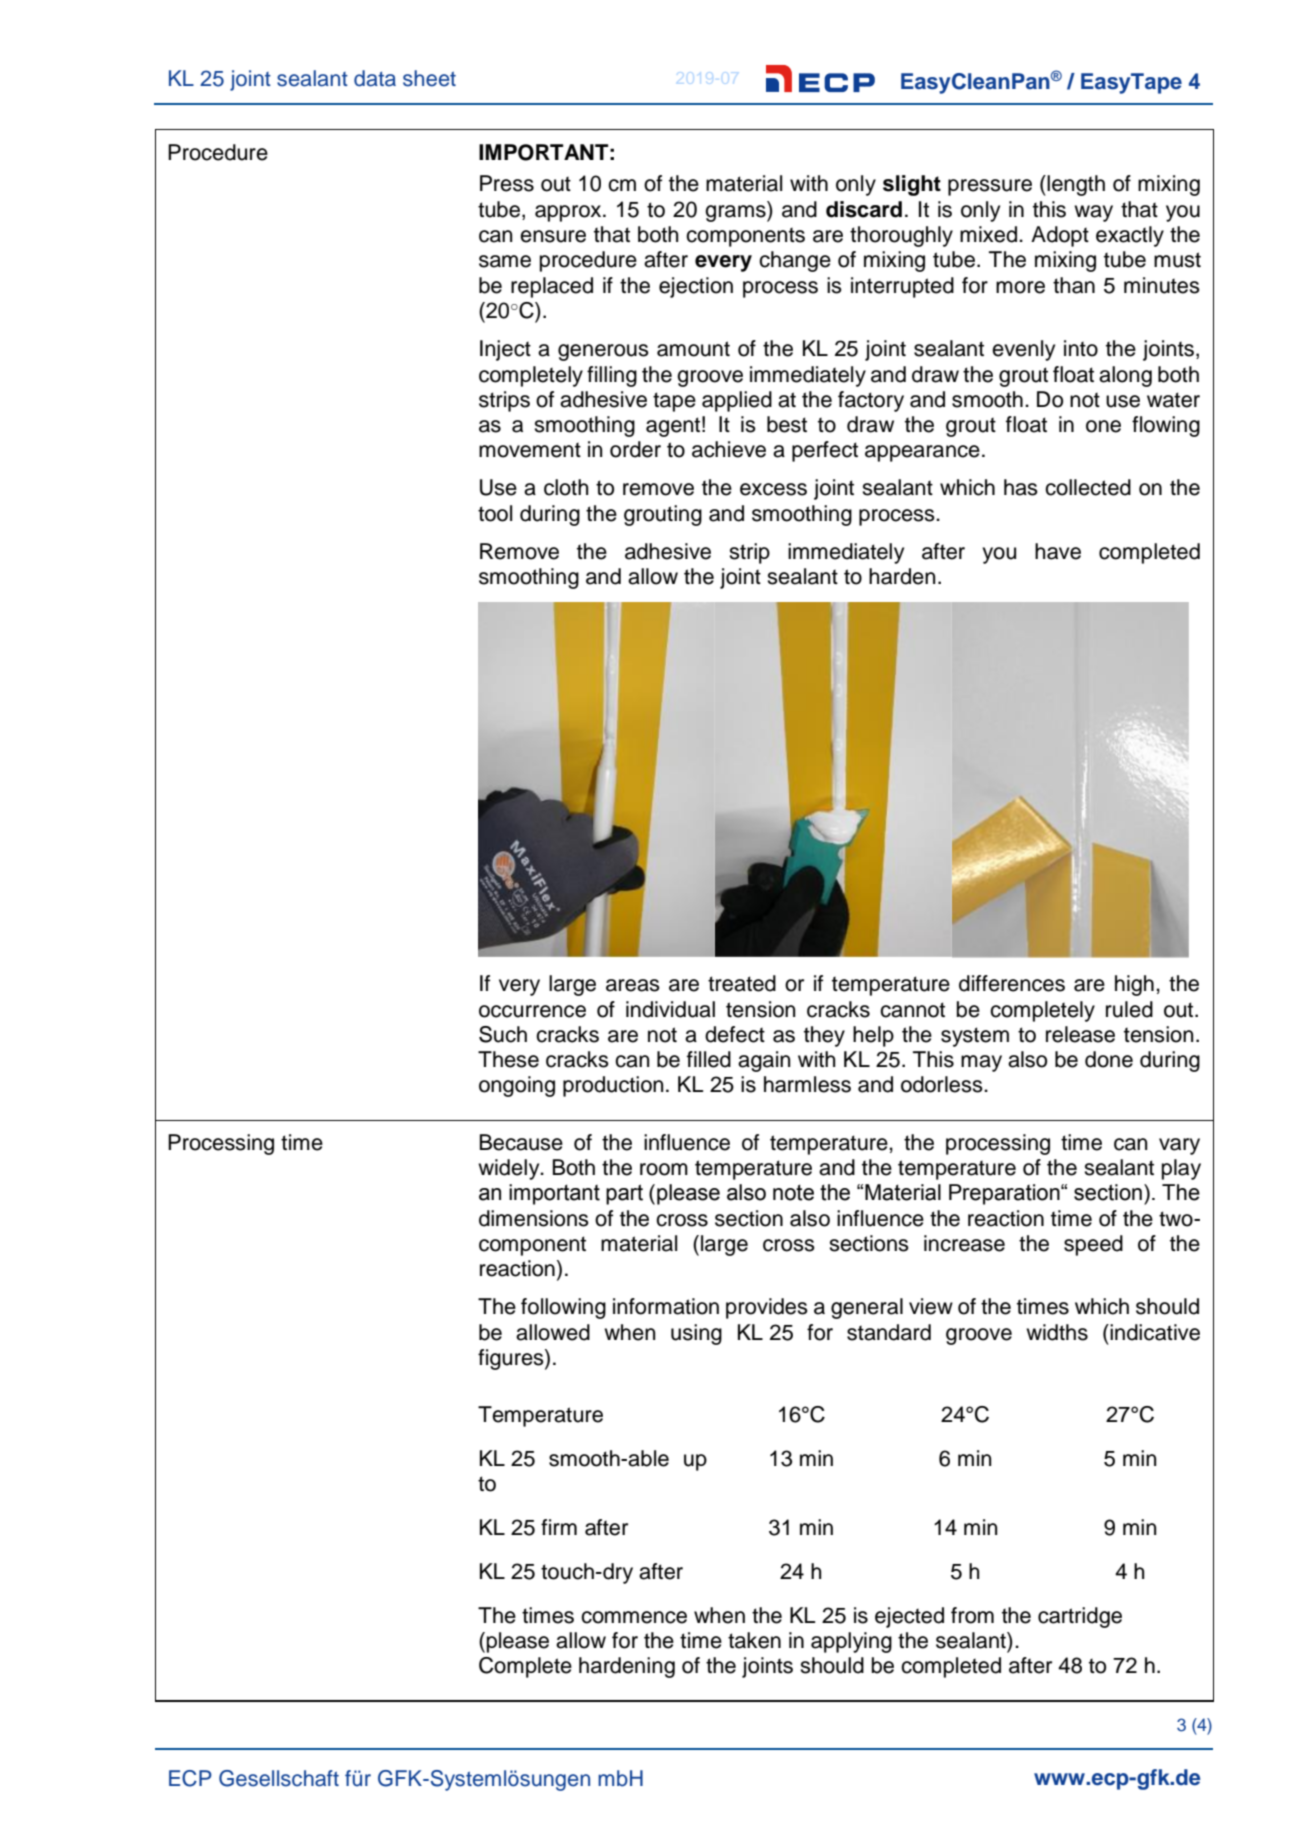 This document has height=1847, width=1306. What do you see at coordinates (495, 513) in the document?
I see `tool` at bounding box center [495, 513].
